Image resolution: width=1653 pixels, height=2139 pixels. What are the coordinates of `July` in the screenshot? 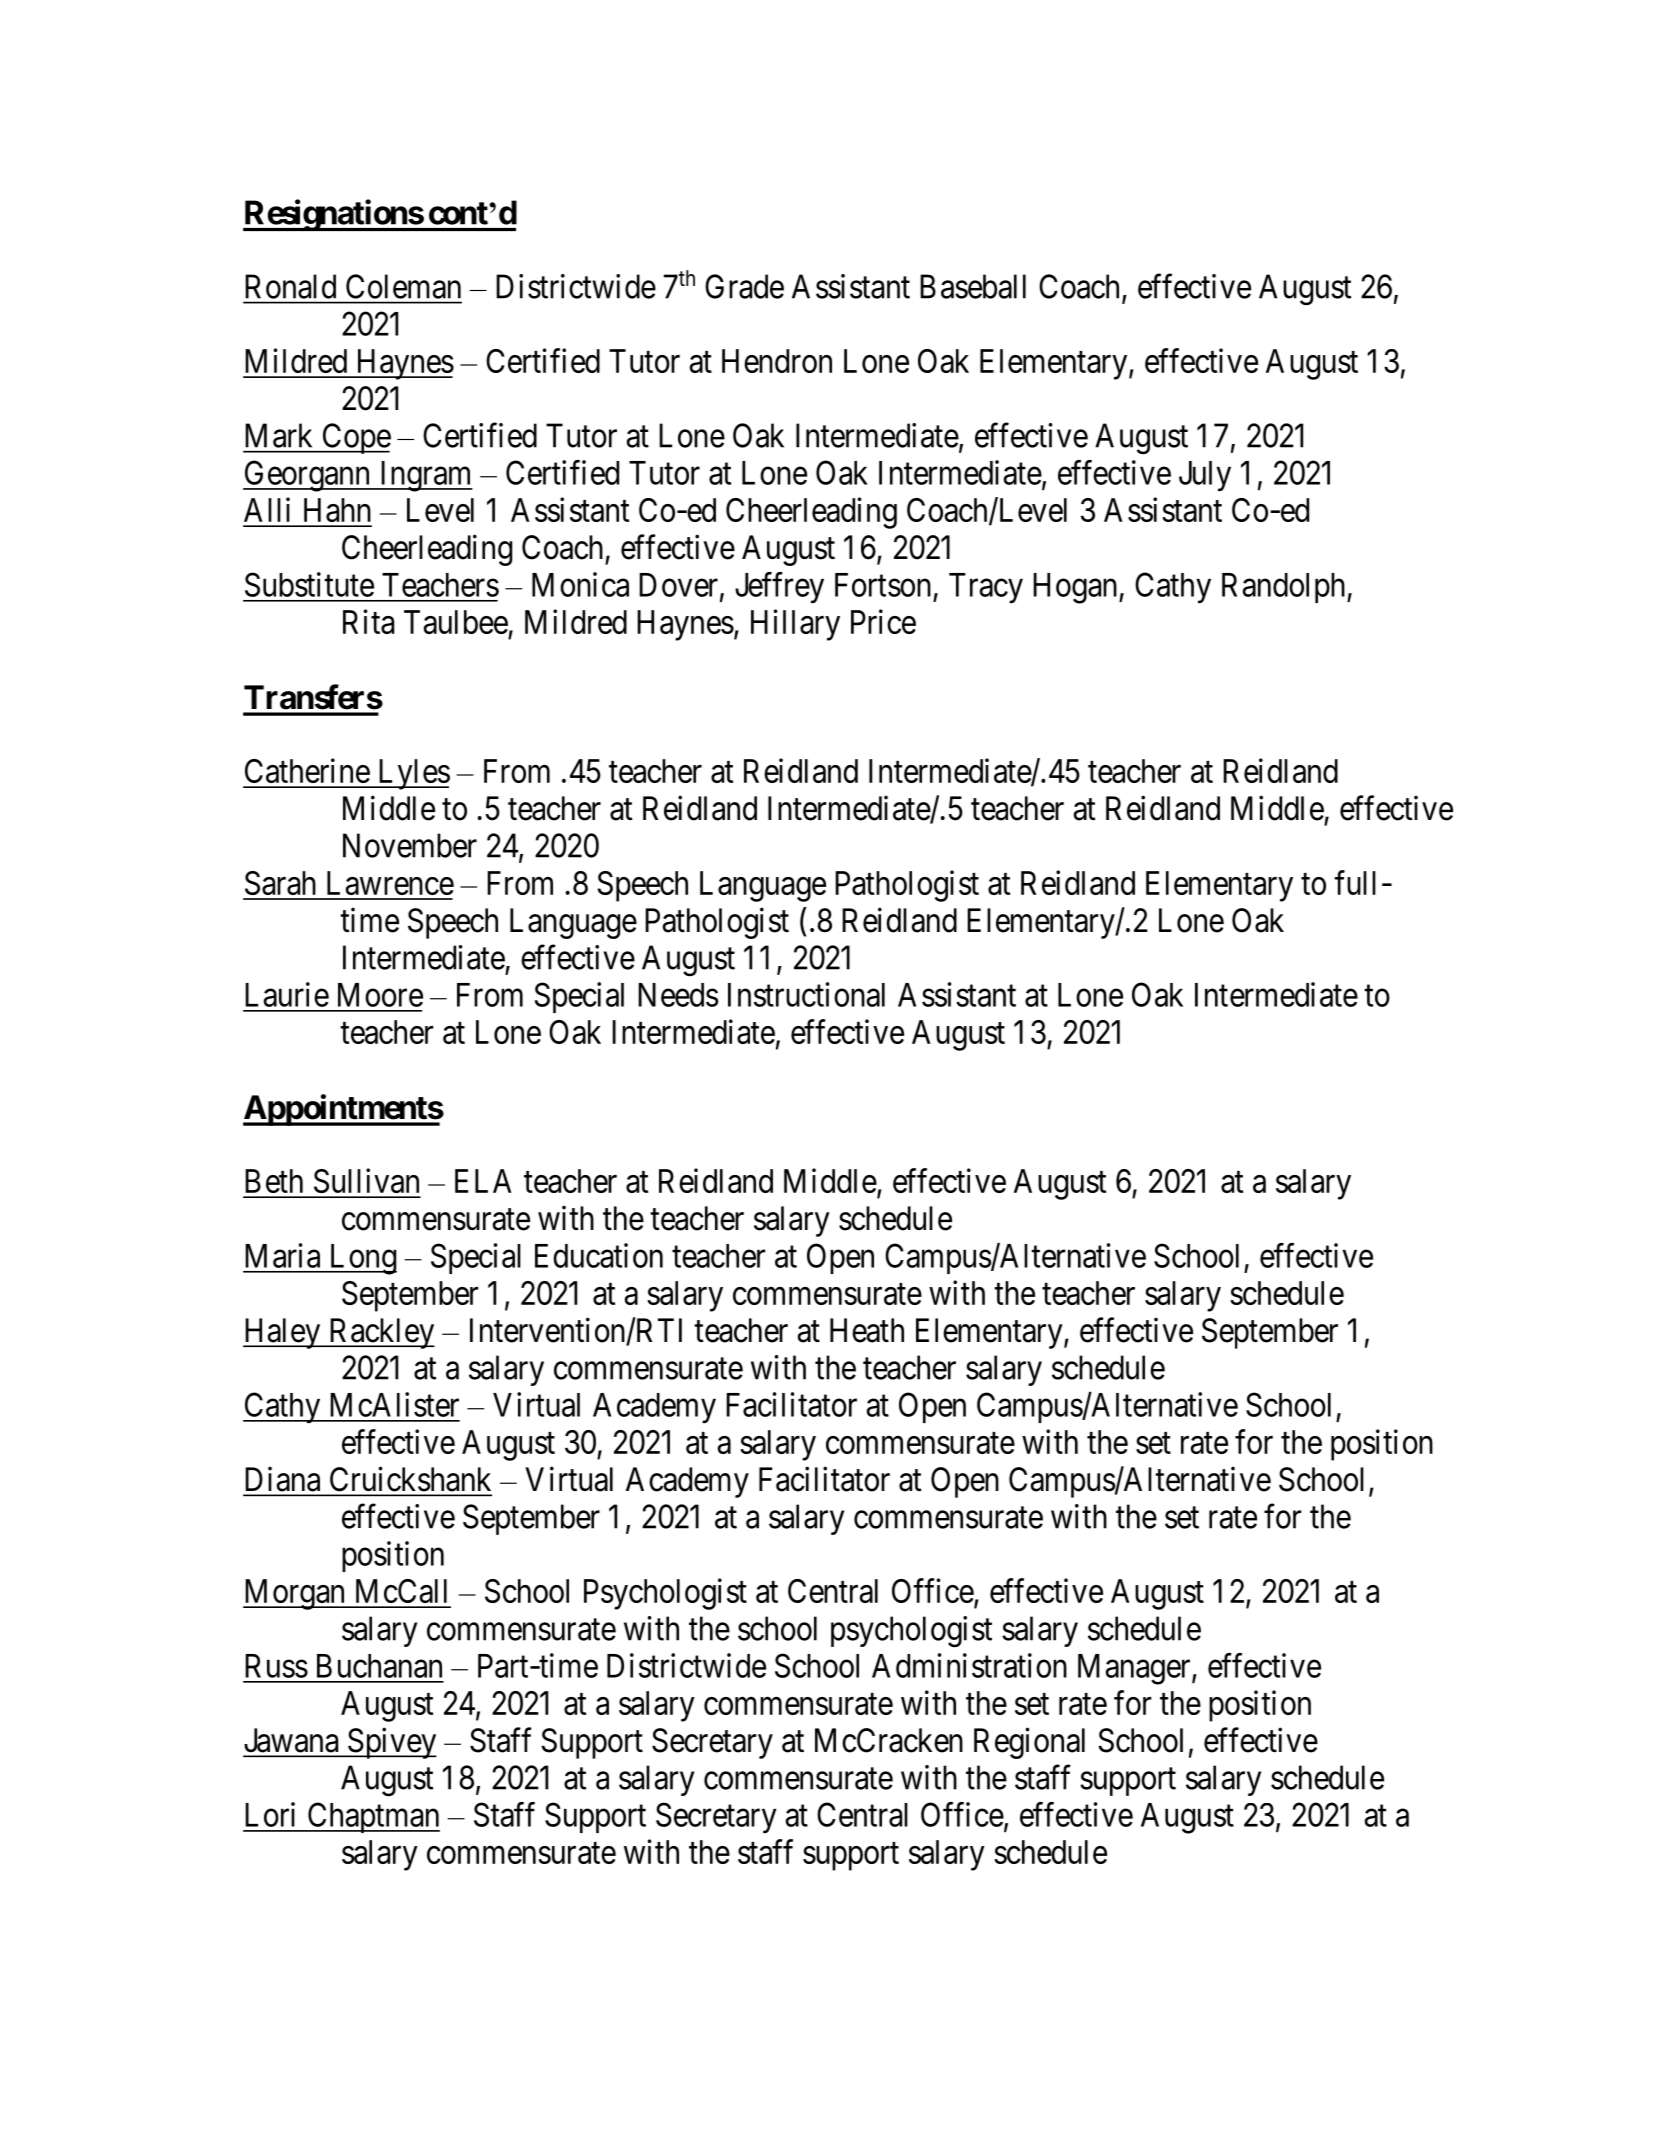 It's located at (1205, 476).
